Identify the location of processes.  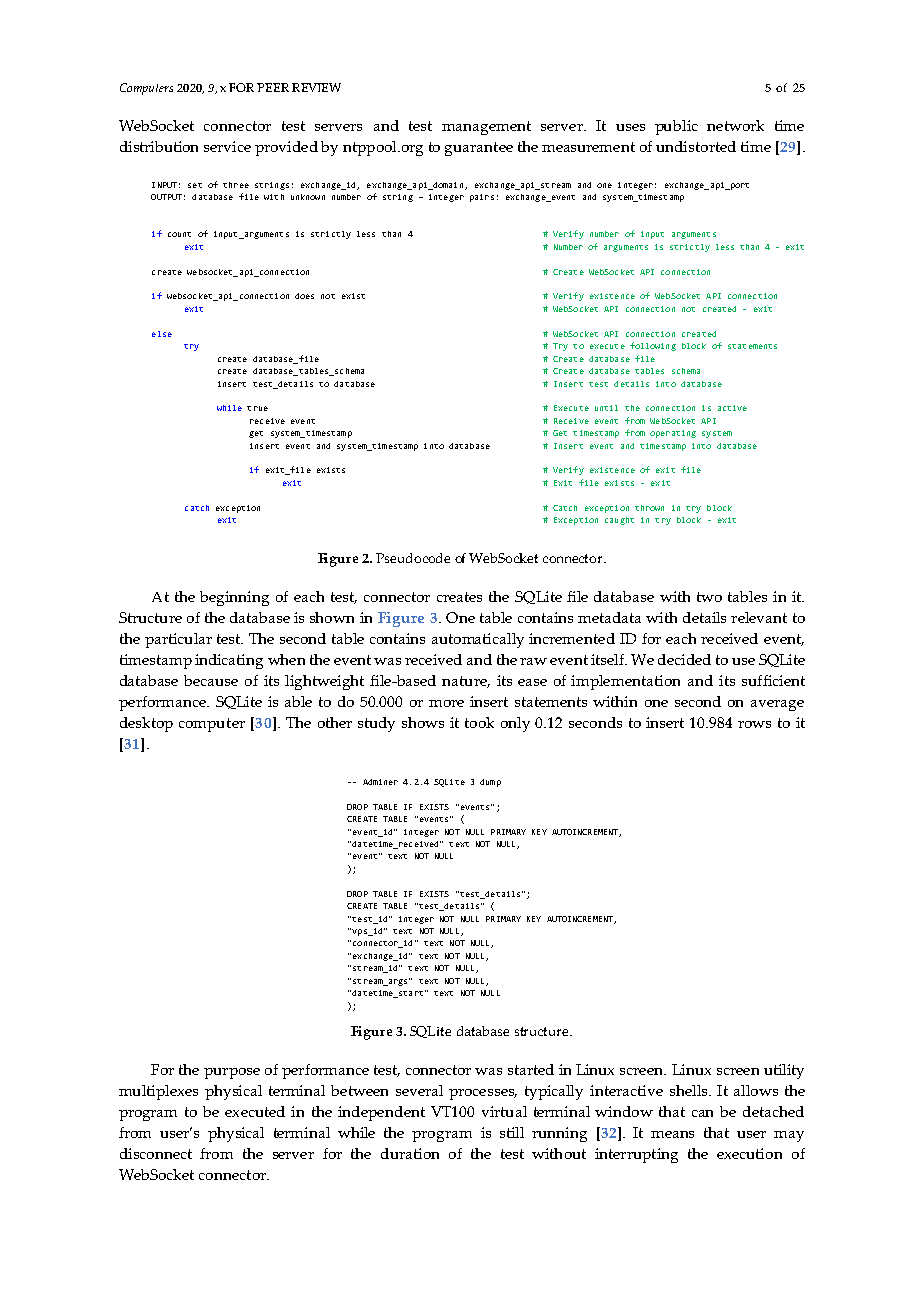
(483, 1094).
